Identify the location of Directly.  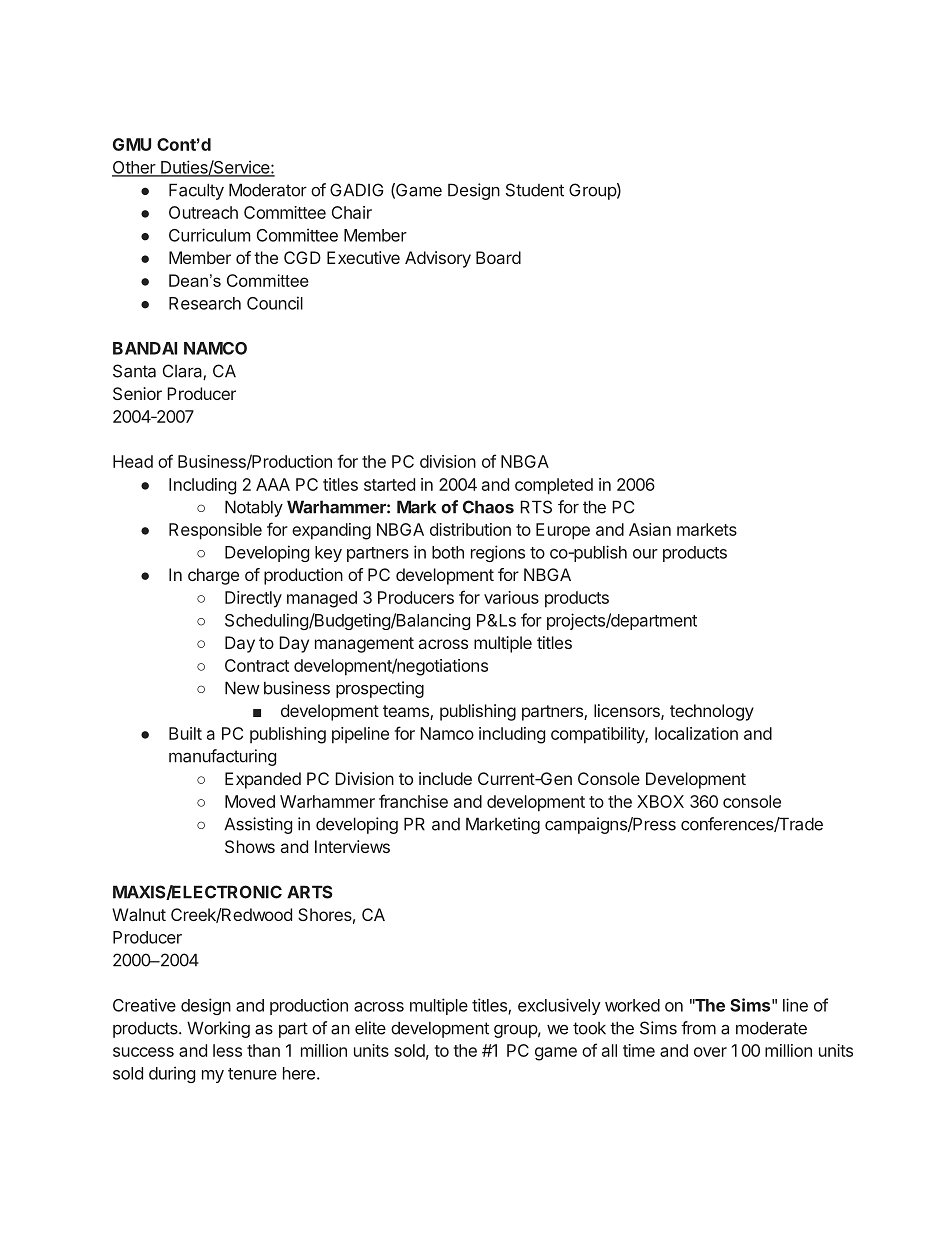
(253, 599).
